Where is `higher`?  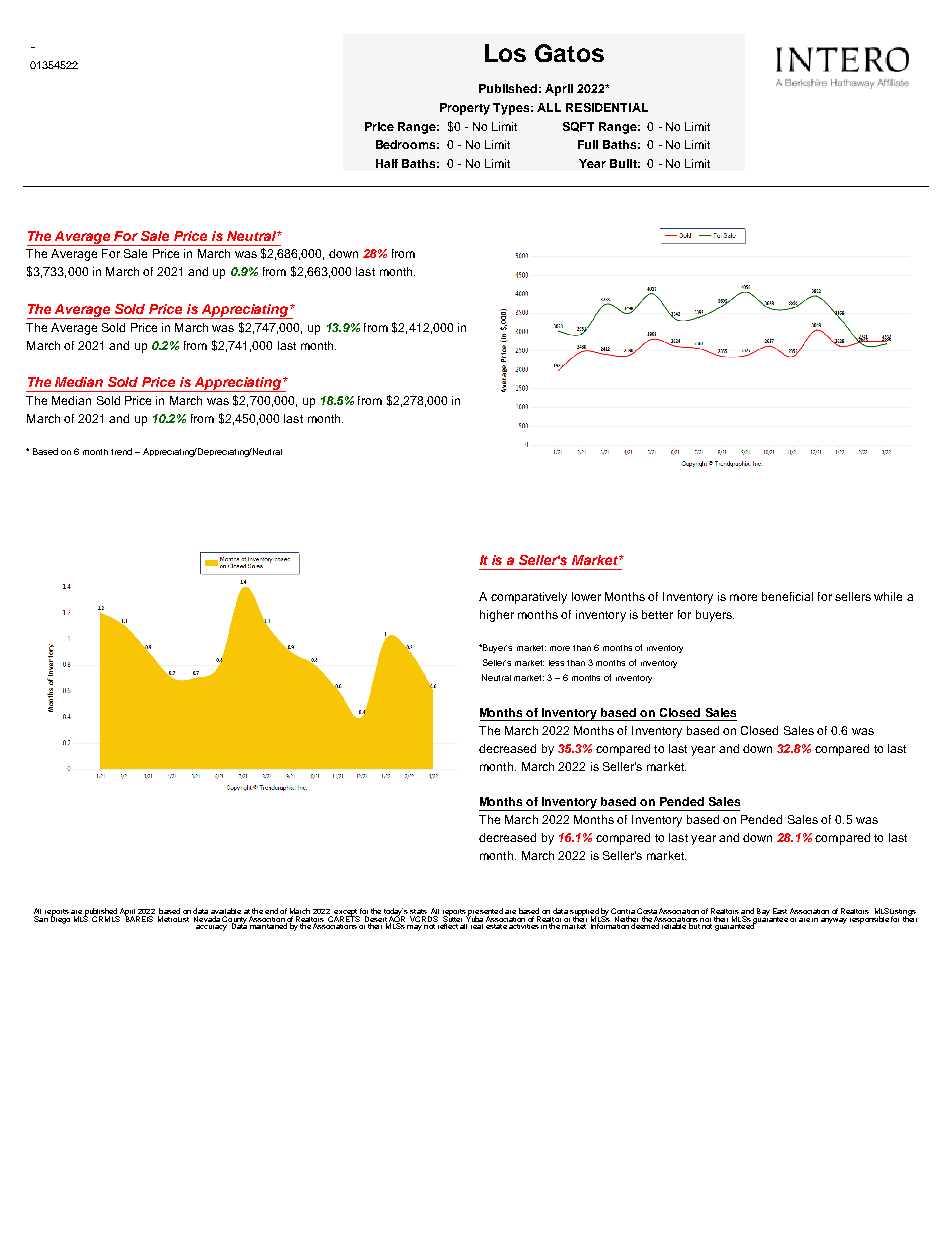 higher is located at coordinates (497, 616).
